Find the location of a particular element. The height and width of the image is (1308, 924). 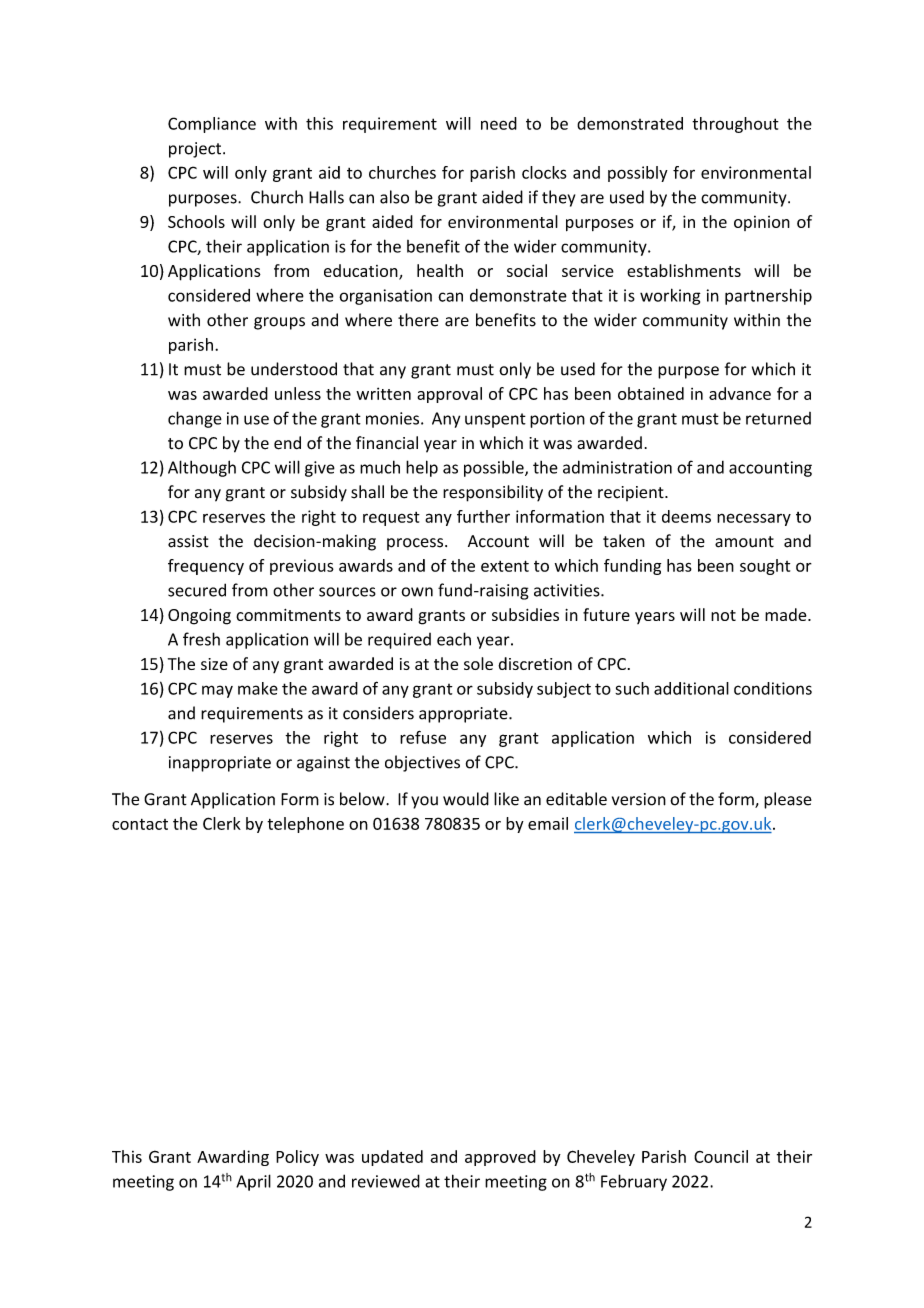

version is located at coordinates (639, 799).
